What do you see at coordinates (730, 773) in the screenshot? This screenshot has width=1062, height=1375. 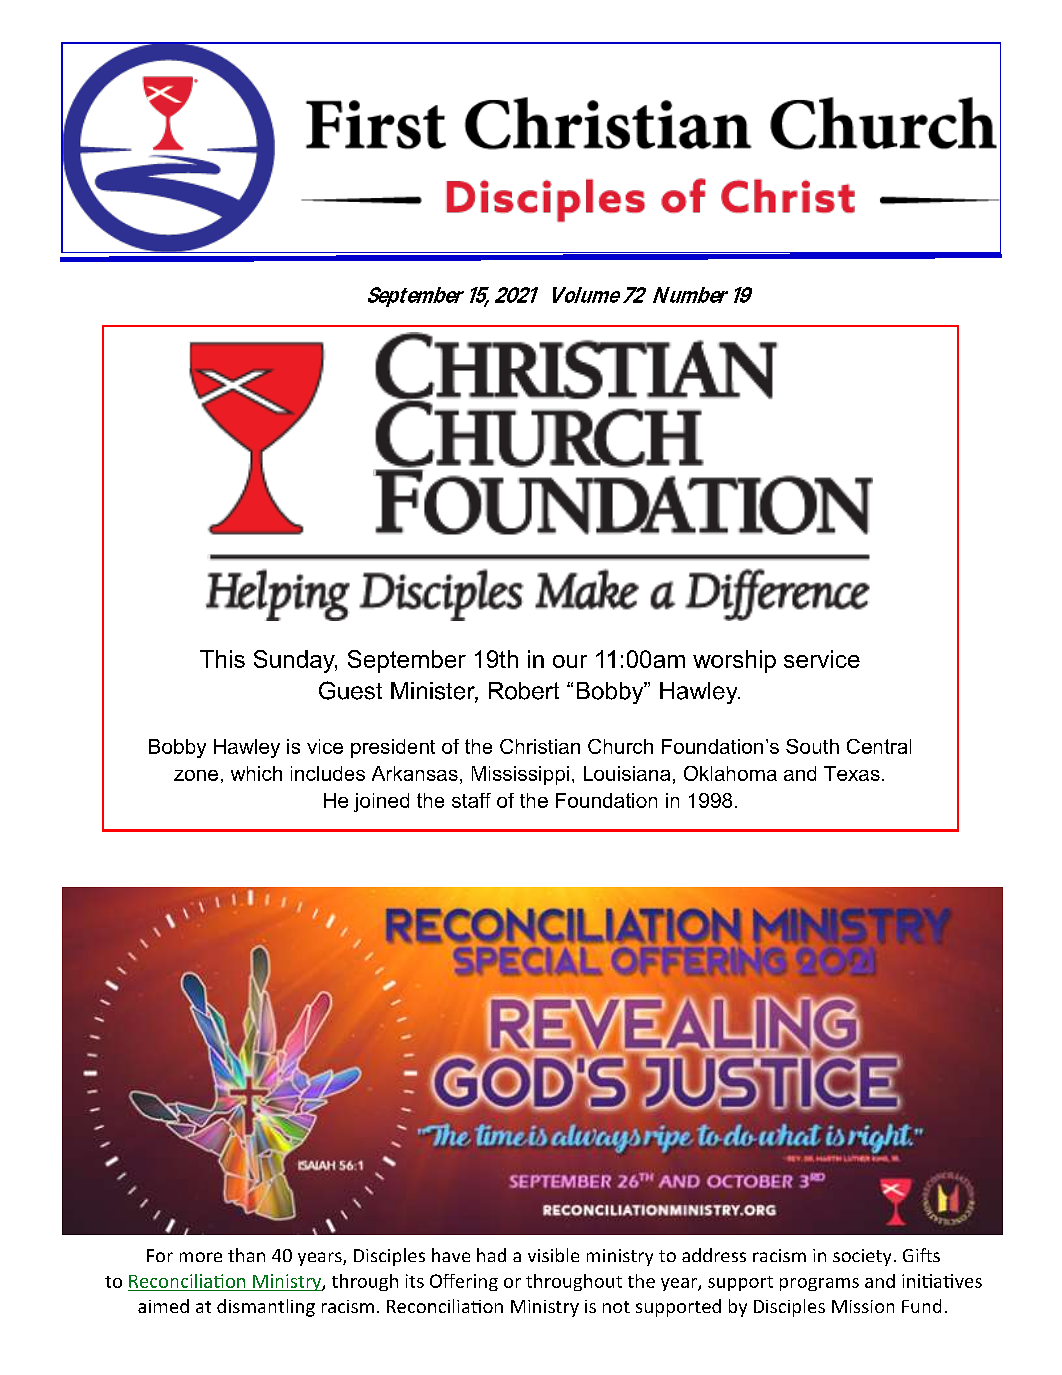 I see `Oklahoma` at bounding box center [730, 773].
